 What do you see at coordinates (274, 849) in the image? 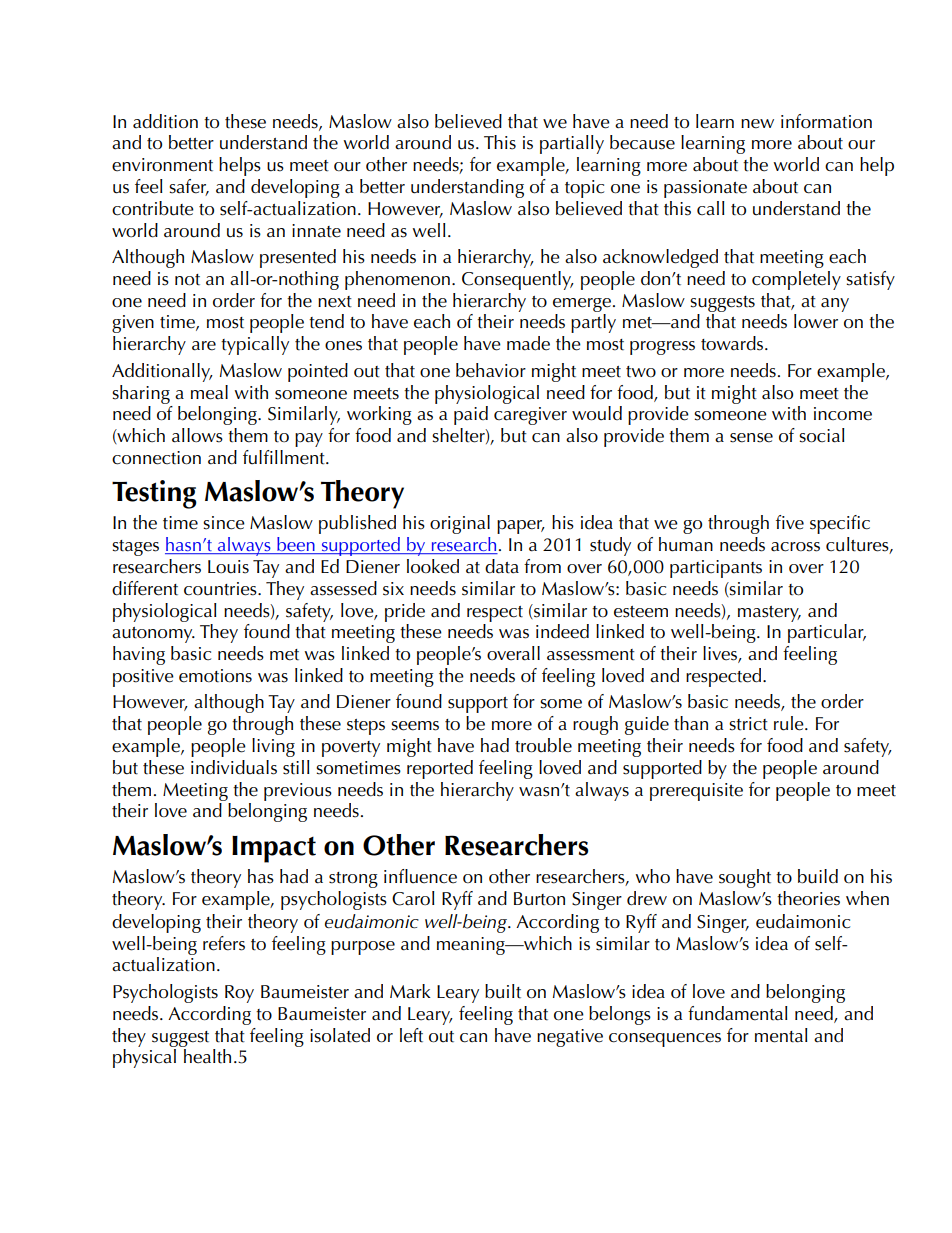
I see `Impact` at bounding box center [274, 849].
